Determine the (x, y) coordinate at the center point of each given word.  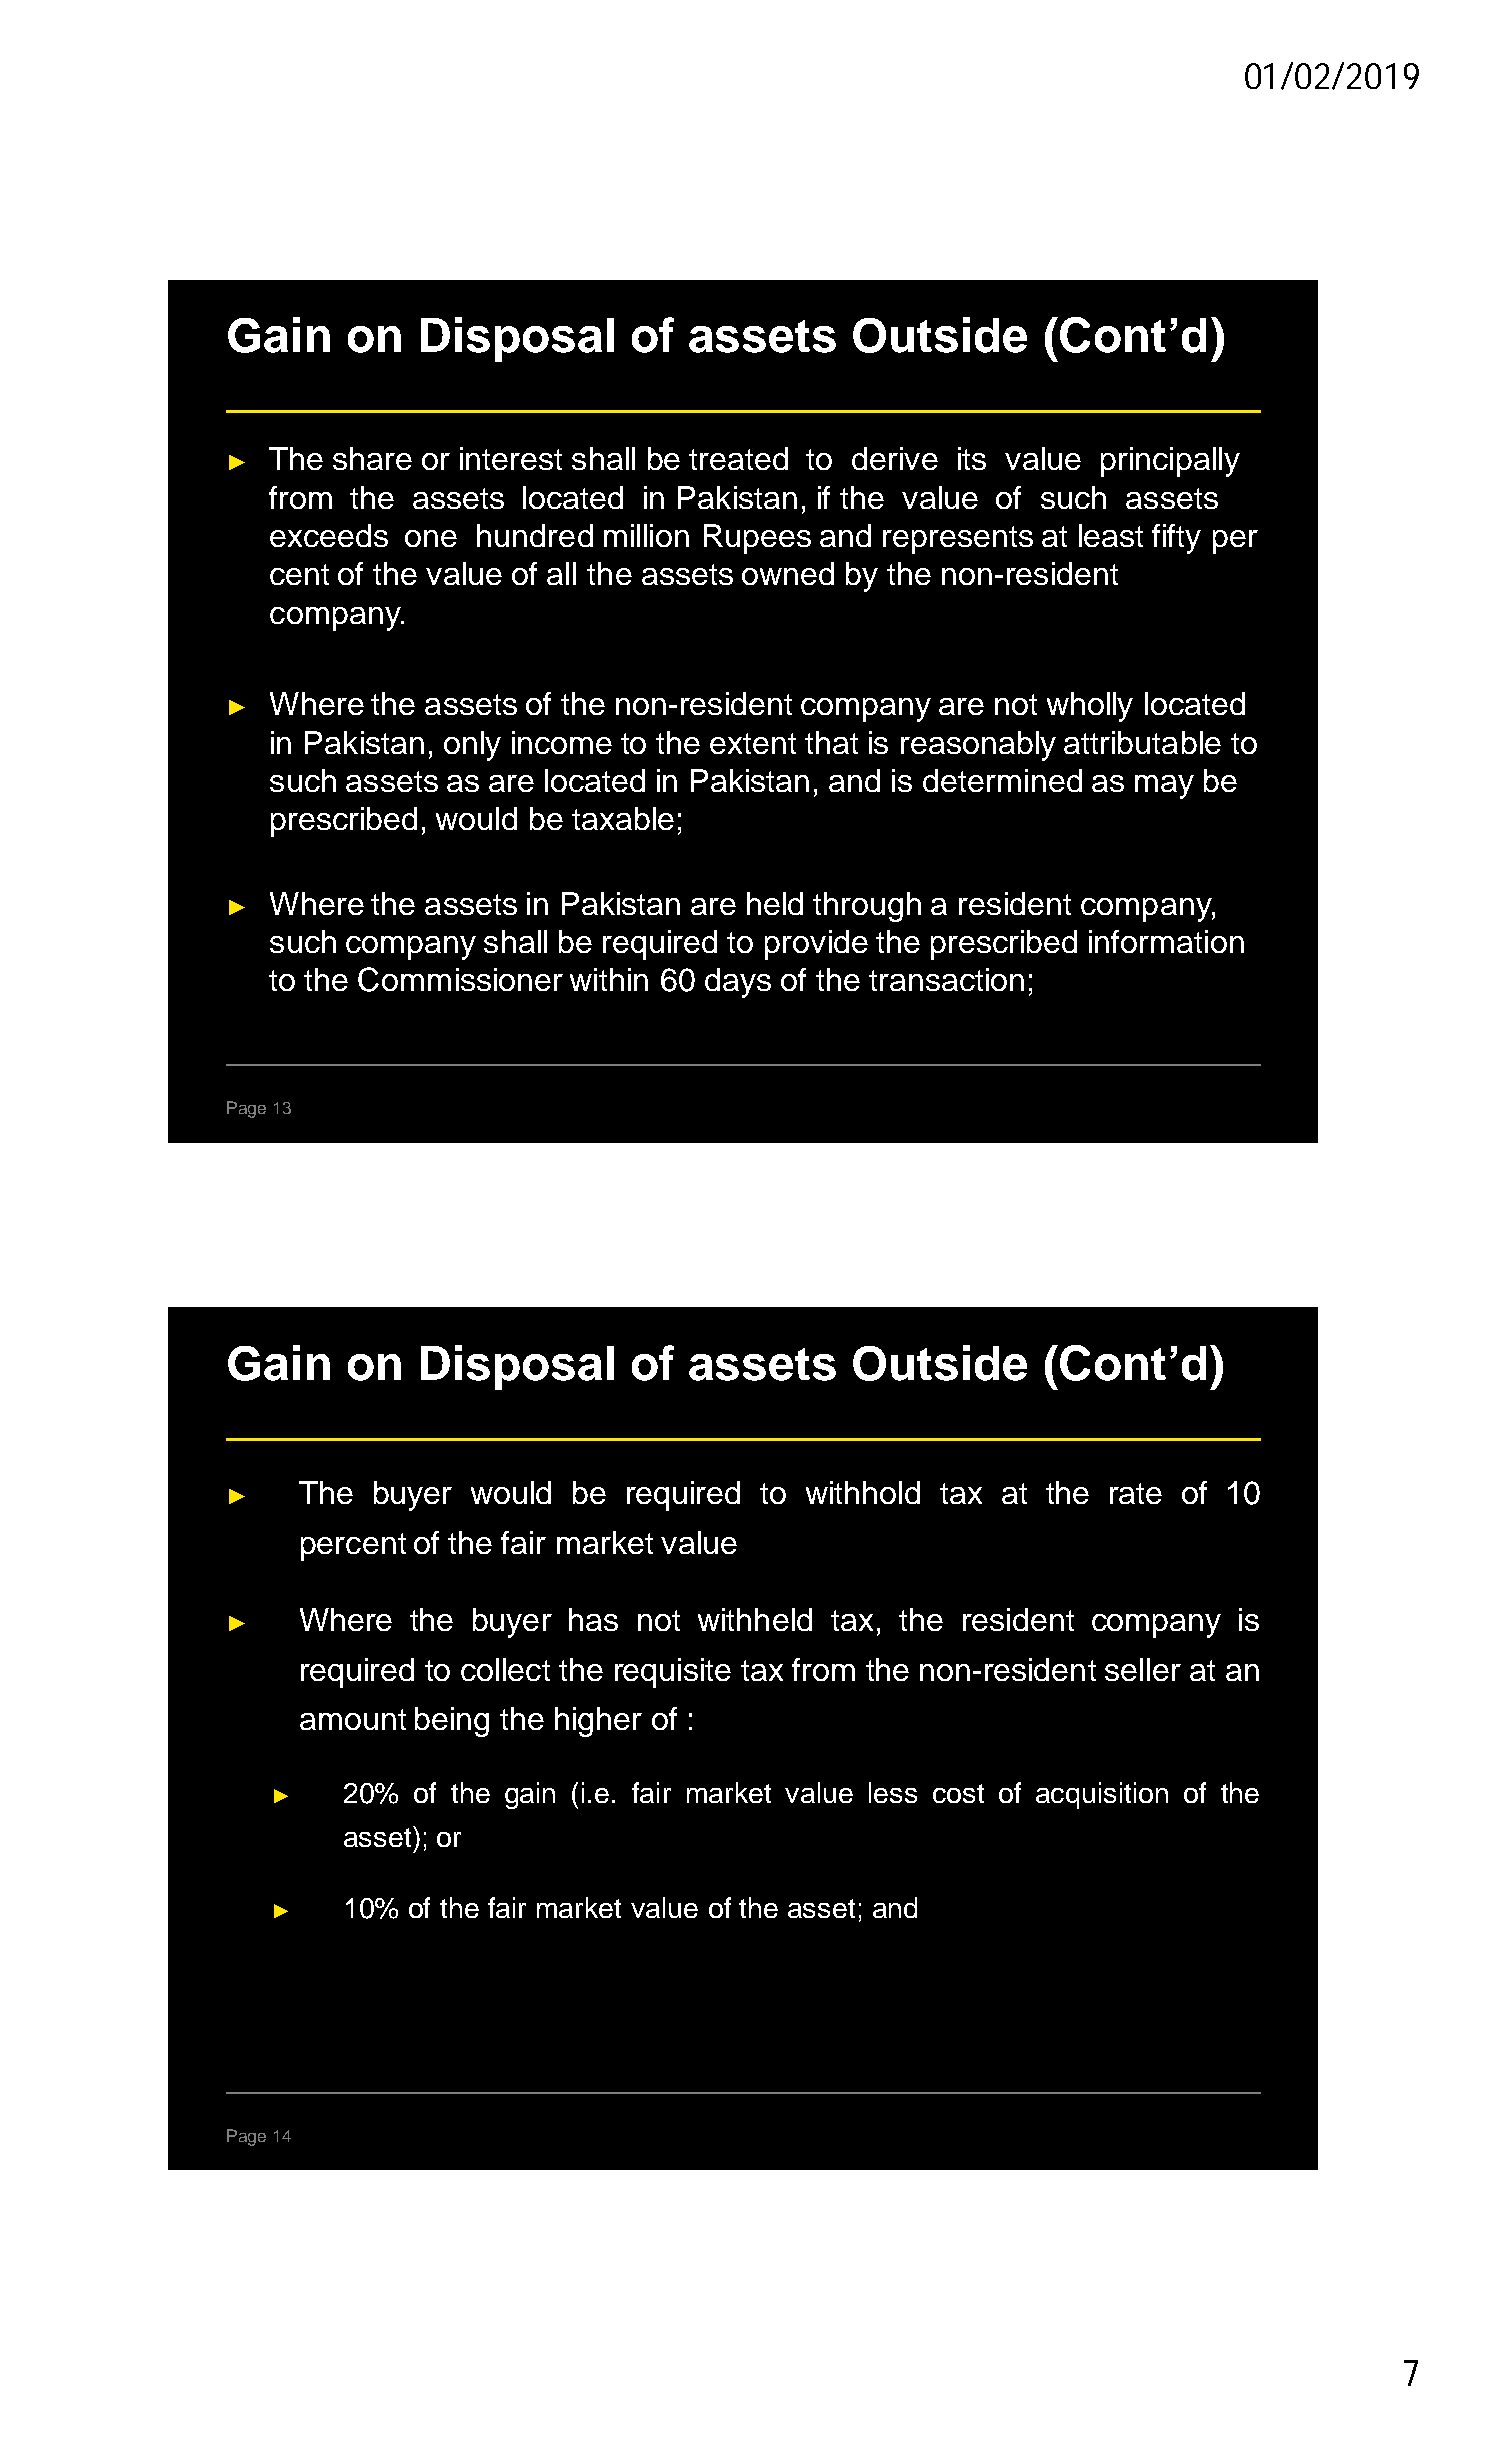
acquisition (1102, 1795)
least (1111, 535)
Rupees (757, 539)
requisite (673, 1673)
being (452, 1722)
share (372, 458)
